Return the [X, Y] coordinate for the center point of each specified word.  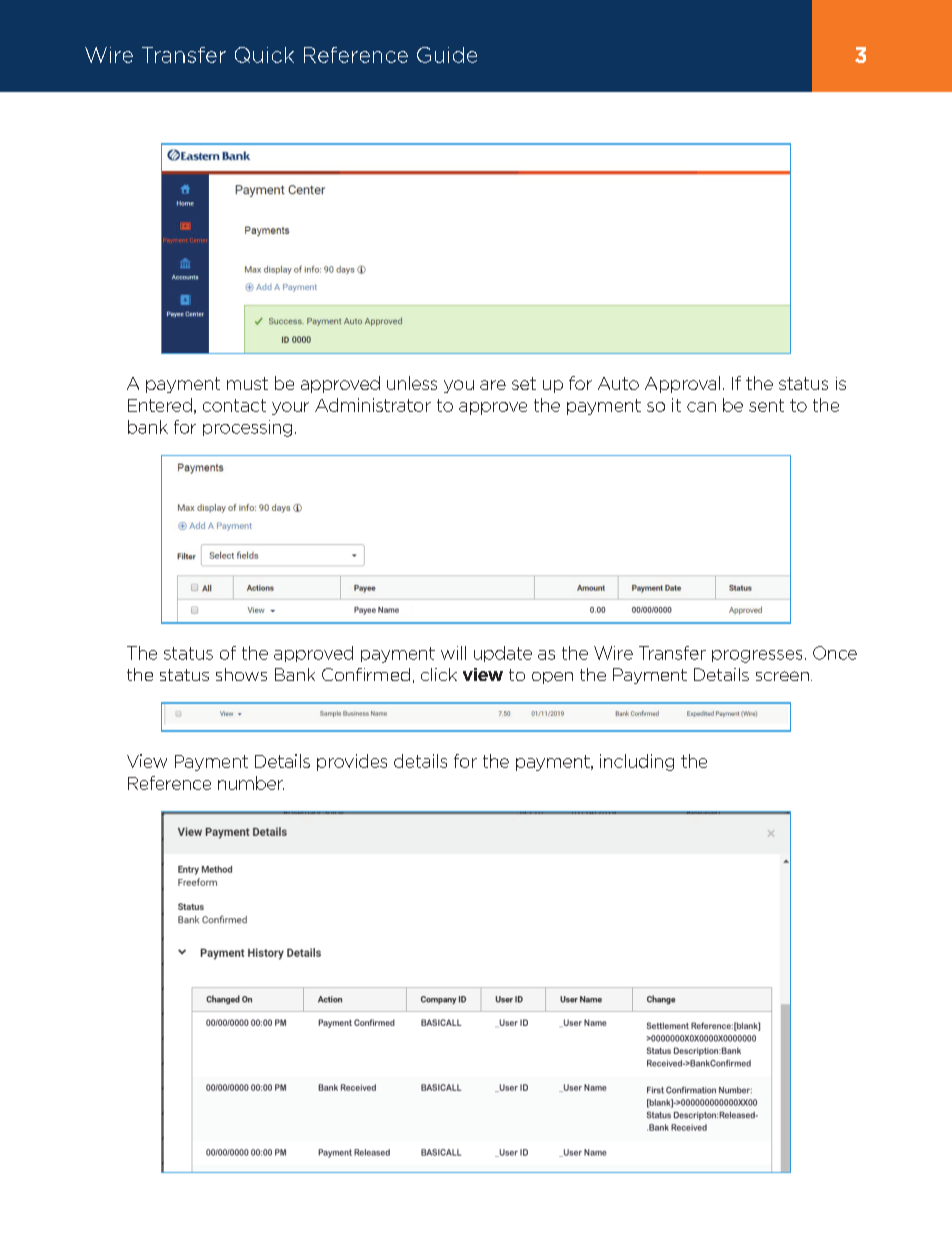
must [247, 383]
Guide [447, 55]
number [251, 783]
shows [241, 674]
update [503, 654]
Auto [618, 383]
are [493, 385]
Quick [264, 55]
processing [247, 428]
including [637, 762]
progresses [757, 656]
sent [766, 405]
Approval [682, 384]
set [524, 383]
